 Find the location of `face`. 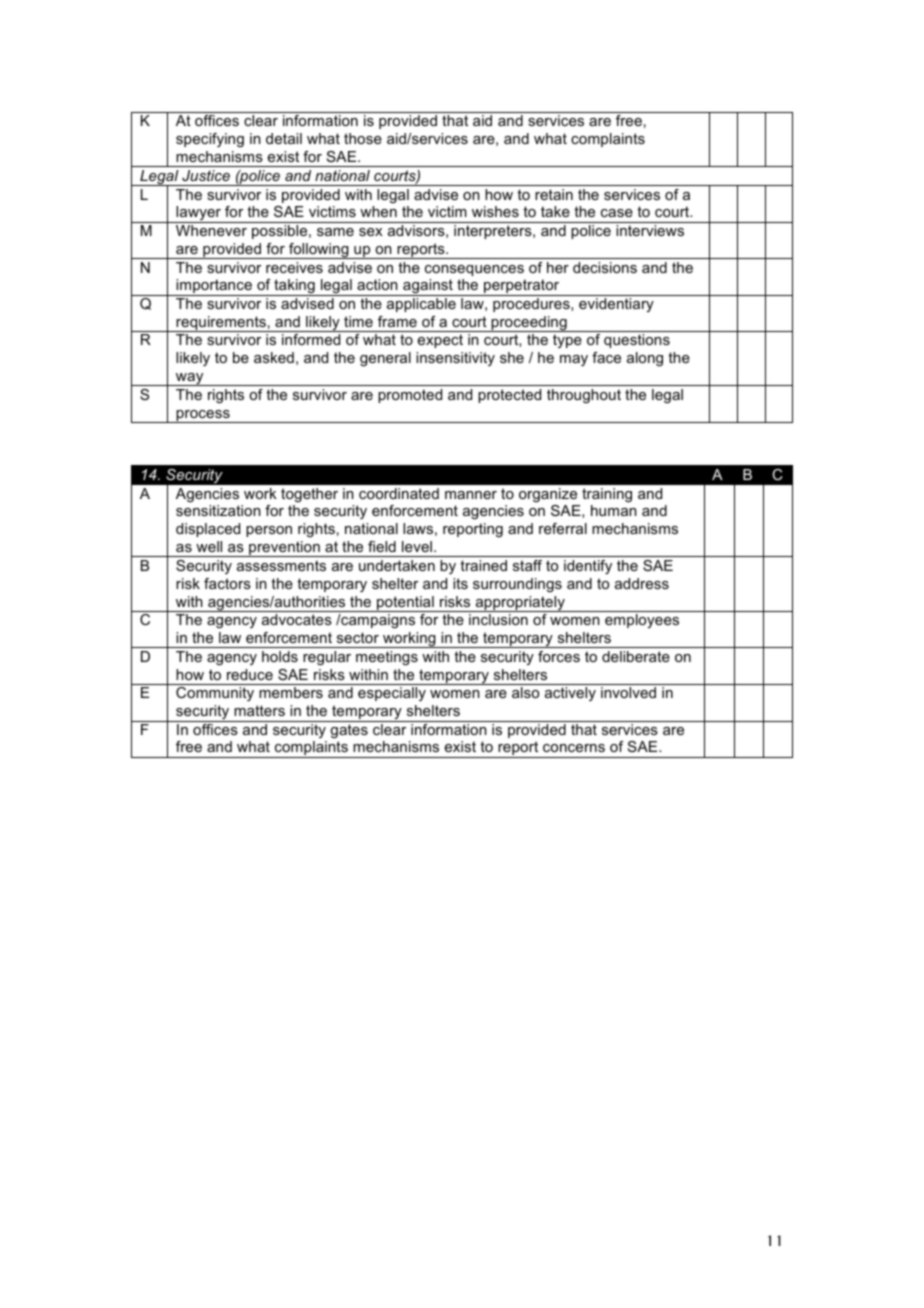

face is located at coordinates (606, 357).
